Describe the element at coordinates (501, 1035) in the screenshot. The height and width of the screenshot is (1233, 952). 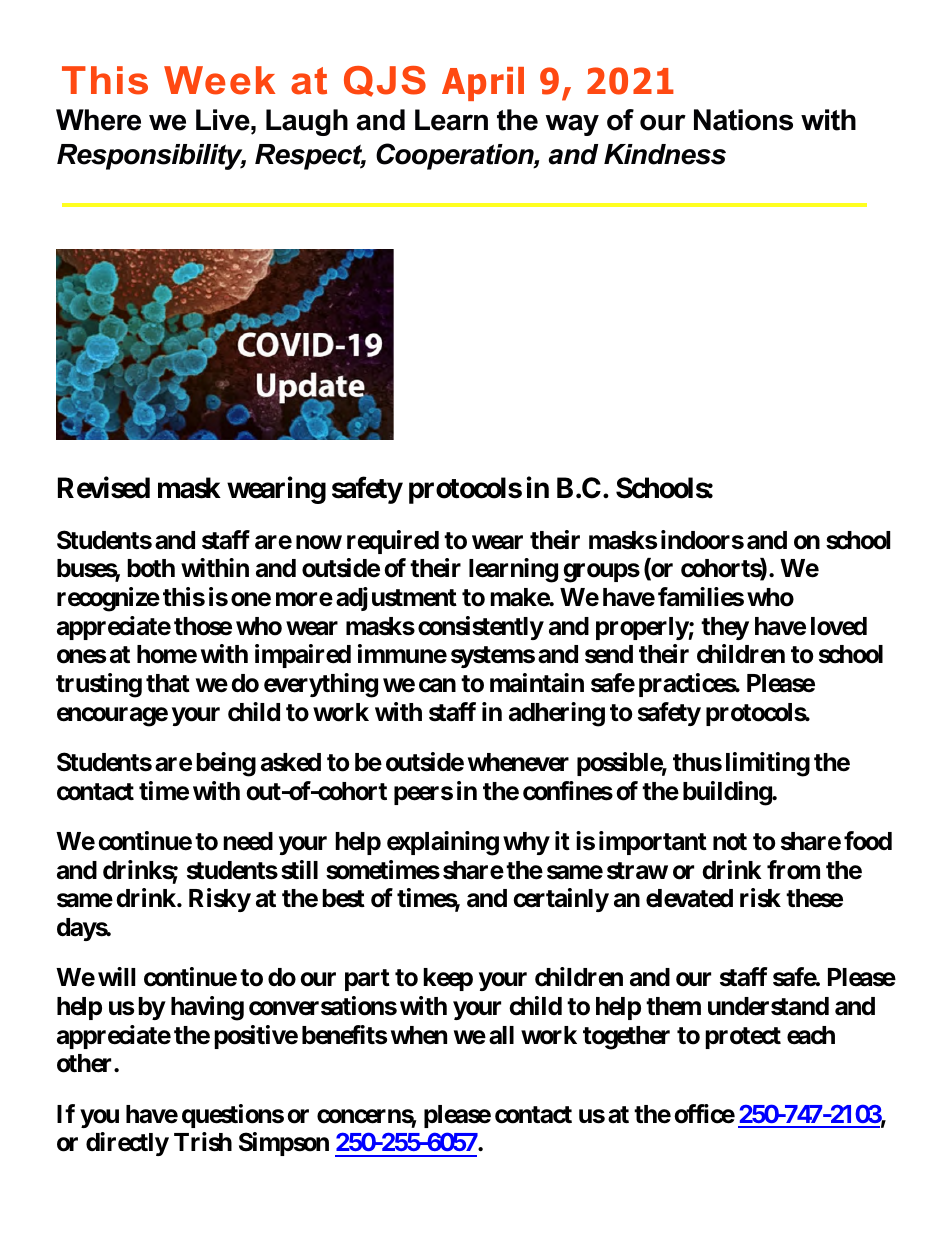
I see `all` at that location.
